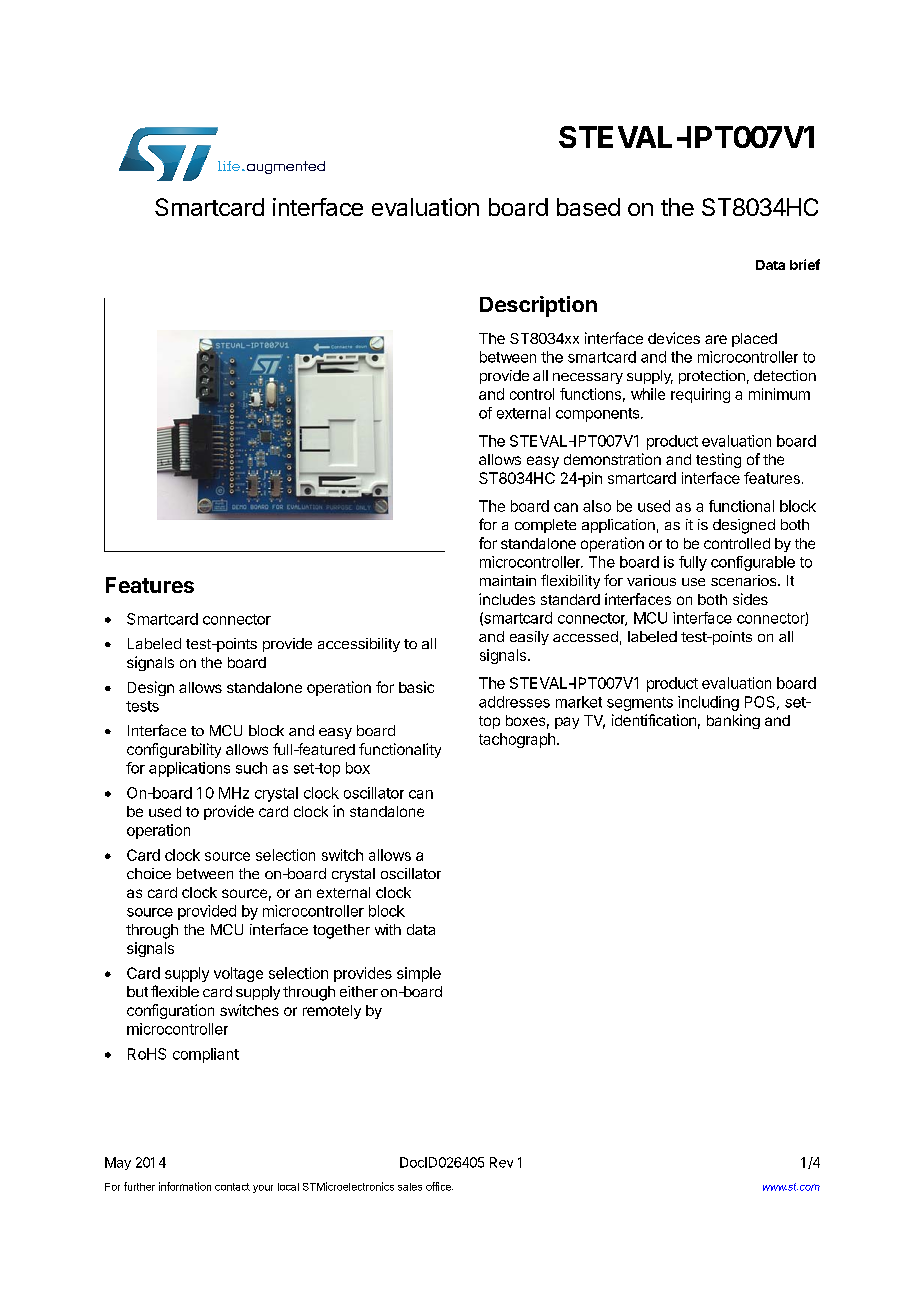  What do you see at coordinates (805, 264) in the document?
I see `brief` at bounding box center [805, 264].
